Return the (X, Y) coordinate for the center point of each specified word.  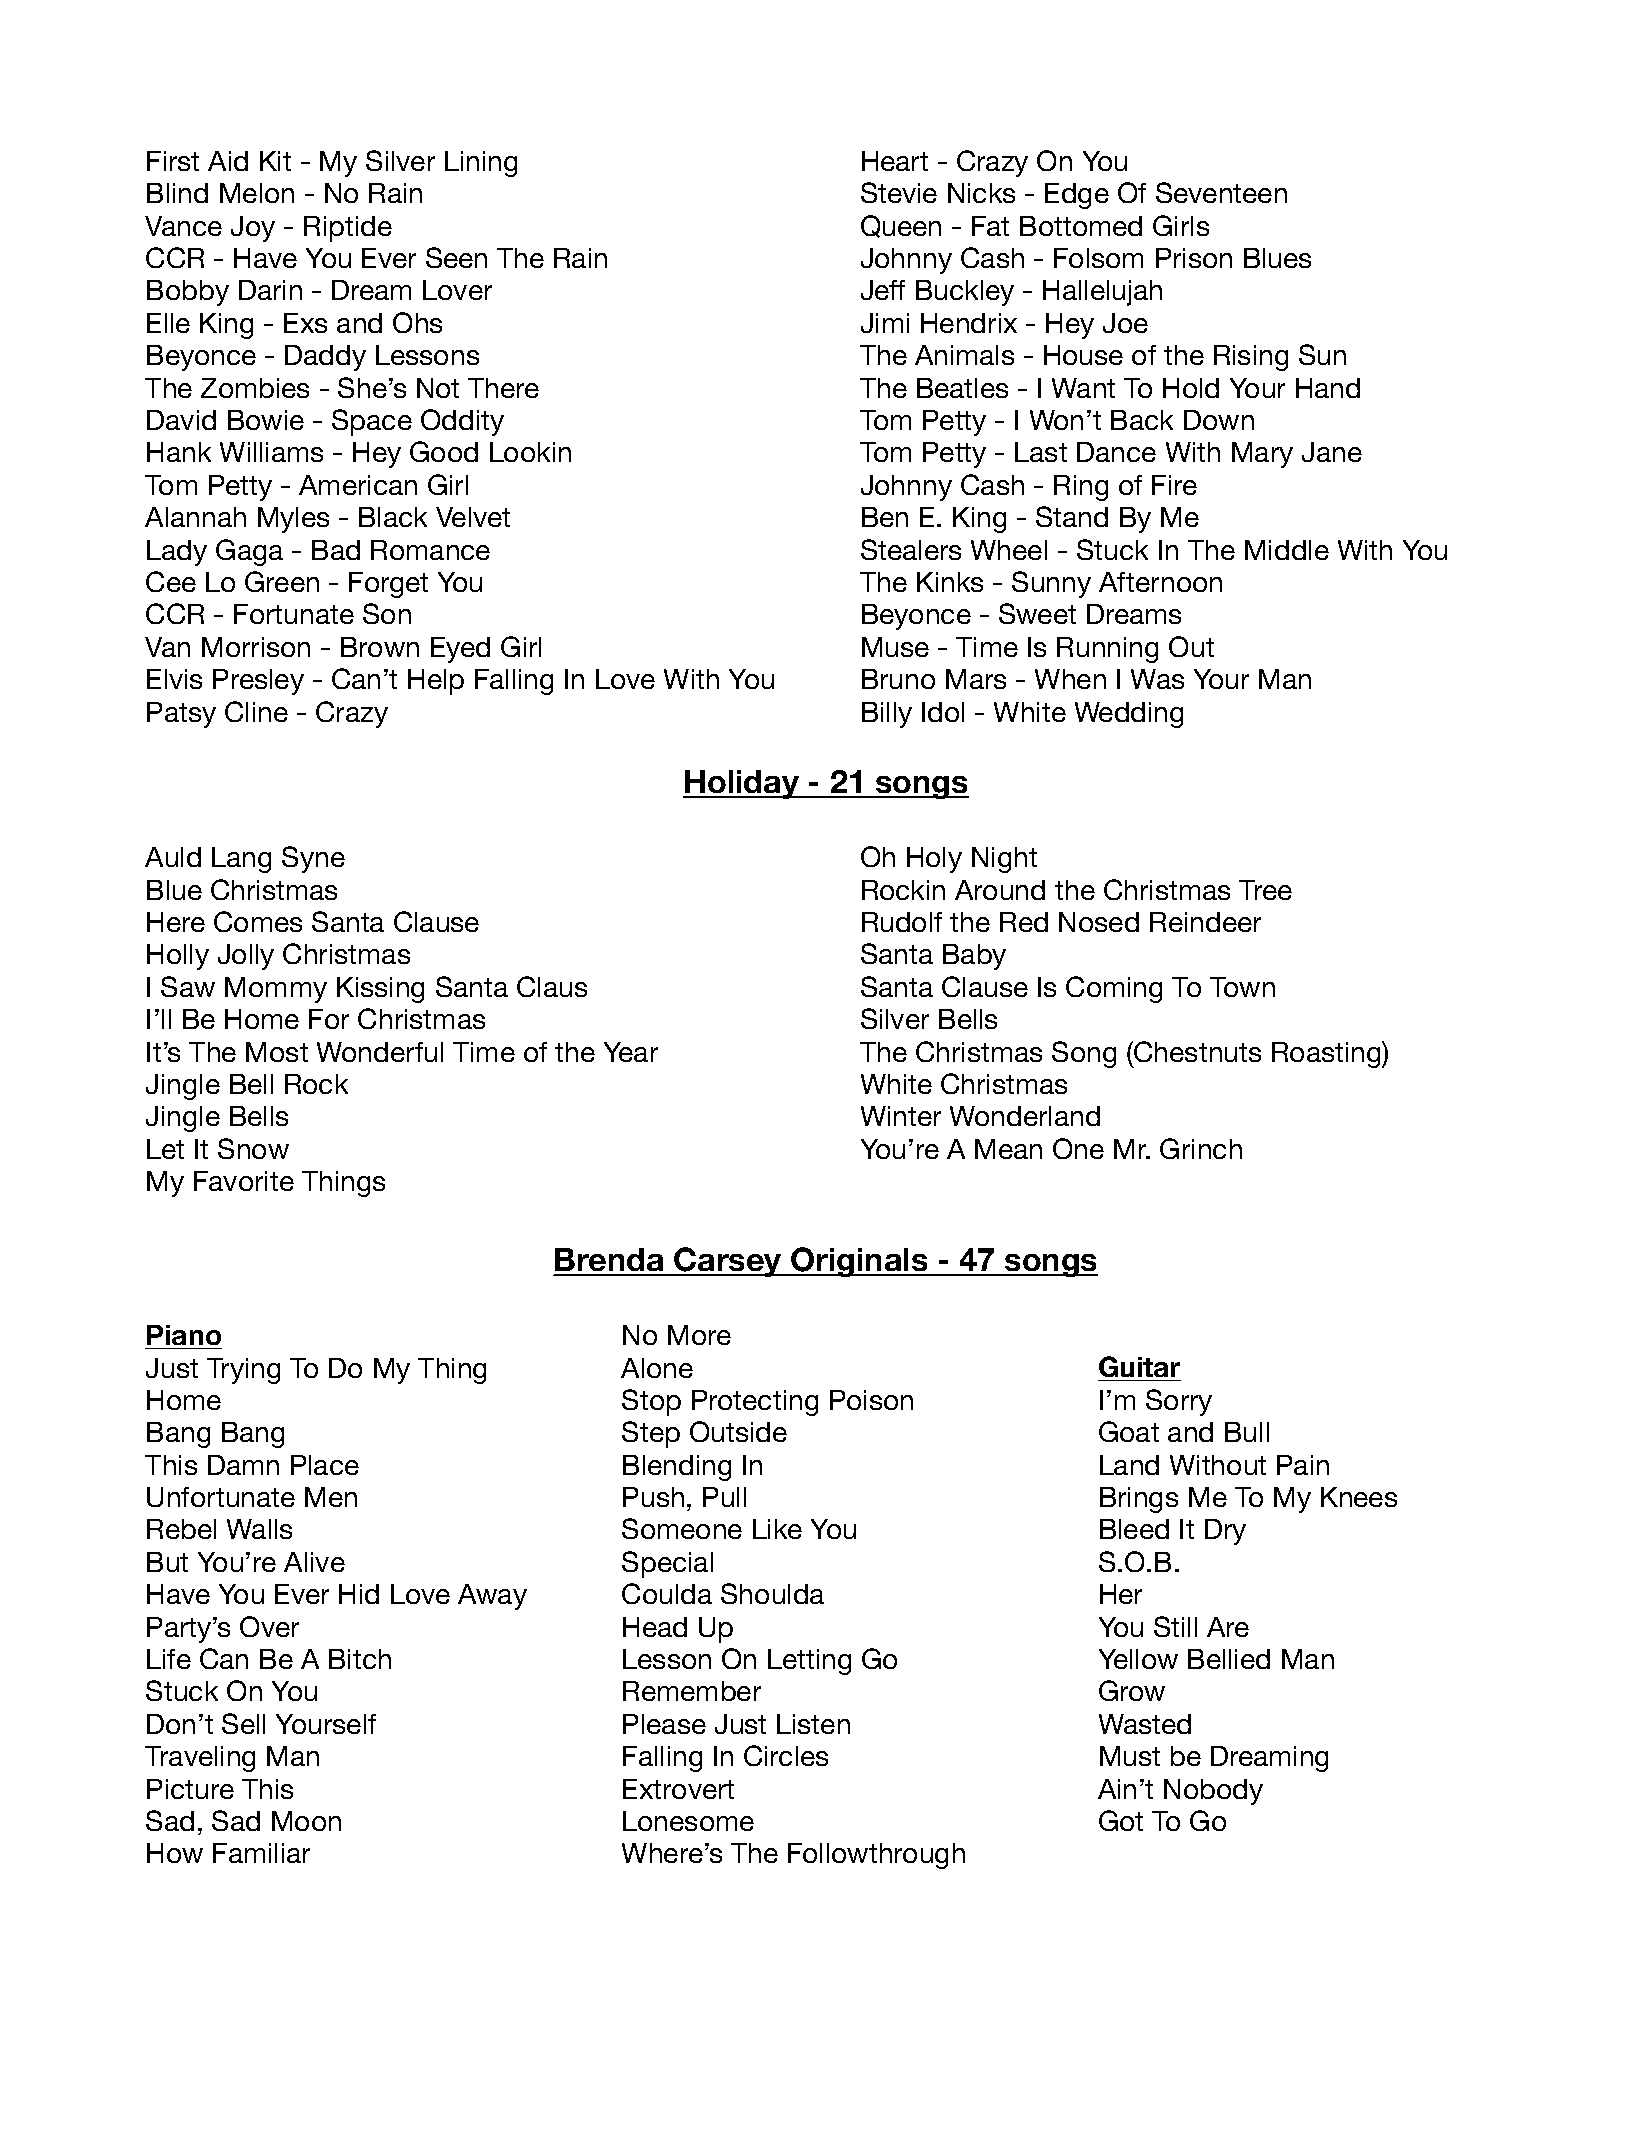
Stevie (899, 192)
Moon (306, 1821)
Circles (786, 1755)
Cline (256, 711)
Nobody (1213, 1792)
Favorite (244, 1181)
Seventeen (1221, 192)
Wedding (1129, 715)
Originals (859, 1262)
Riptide (348, 229)
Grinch (1201, 1148)
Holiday (742, 784)
